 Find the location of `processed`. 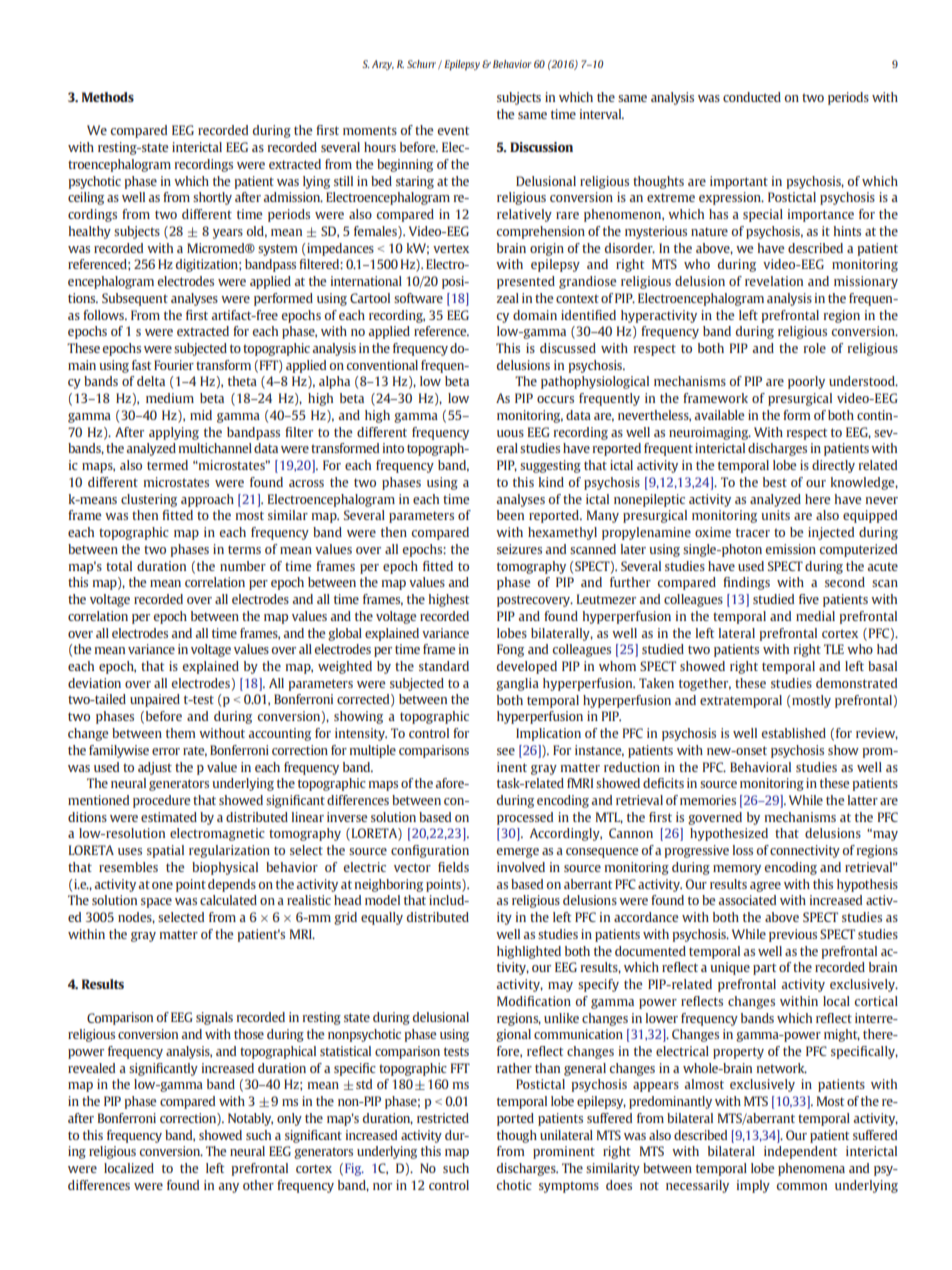

processed is located at coordinates (525, 818).
